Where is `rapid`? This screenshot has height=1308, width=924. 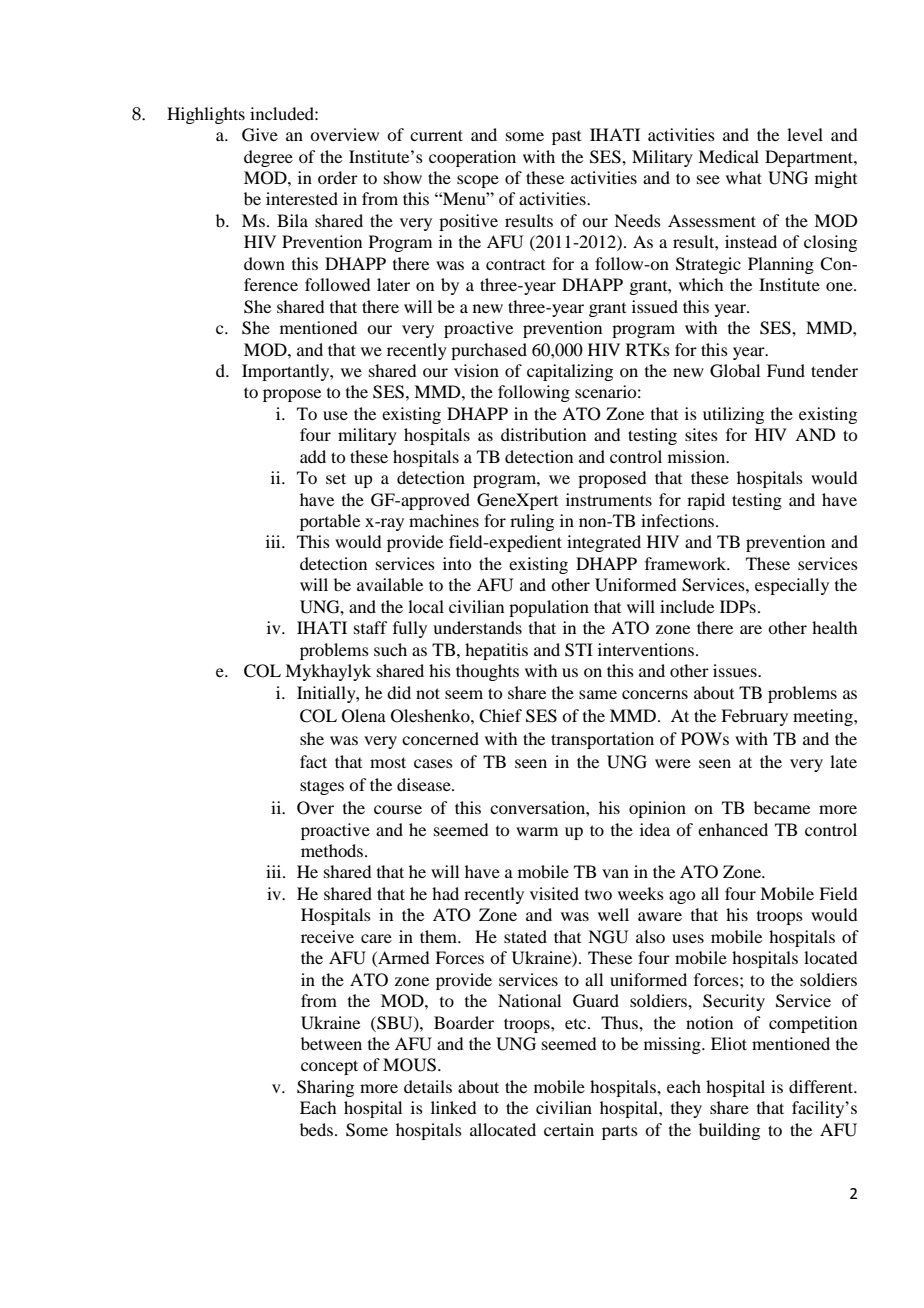 rapid is located at coordinates (706, 501).
